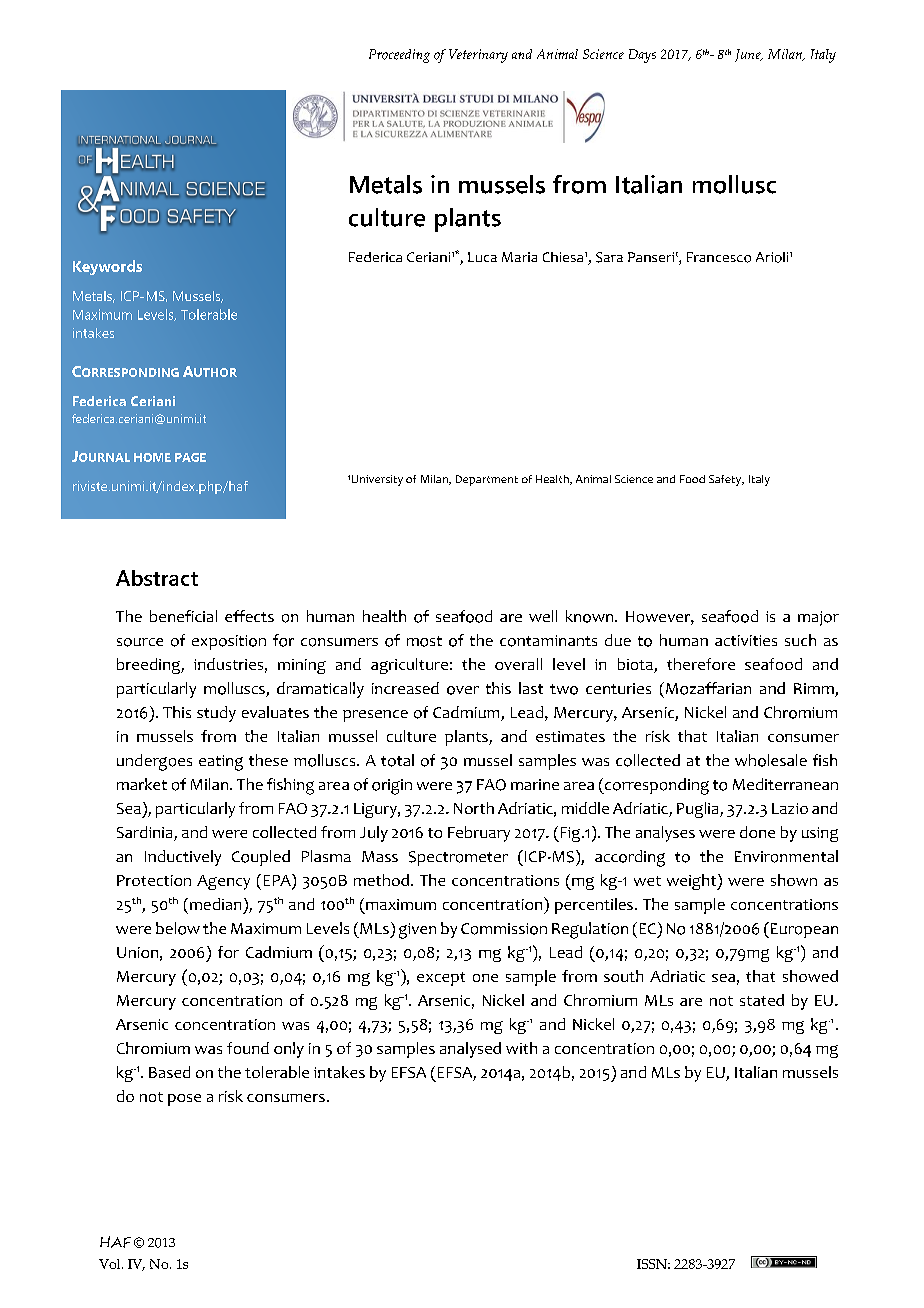 The image size is (924, 1308). I want to click on analysed, so click(470, 1050).
